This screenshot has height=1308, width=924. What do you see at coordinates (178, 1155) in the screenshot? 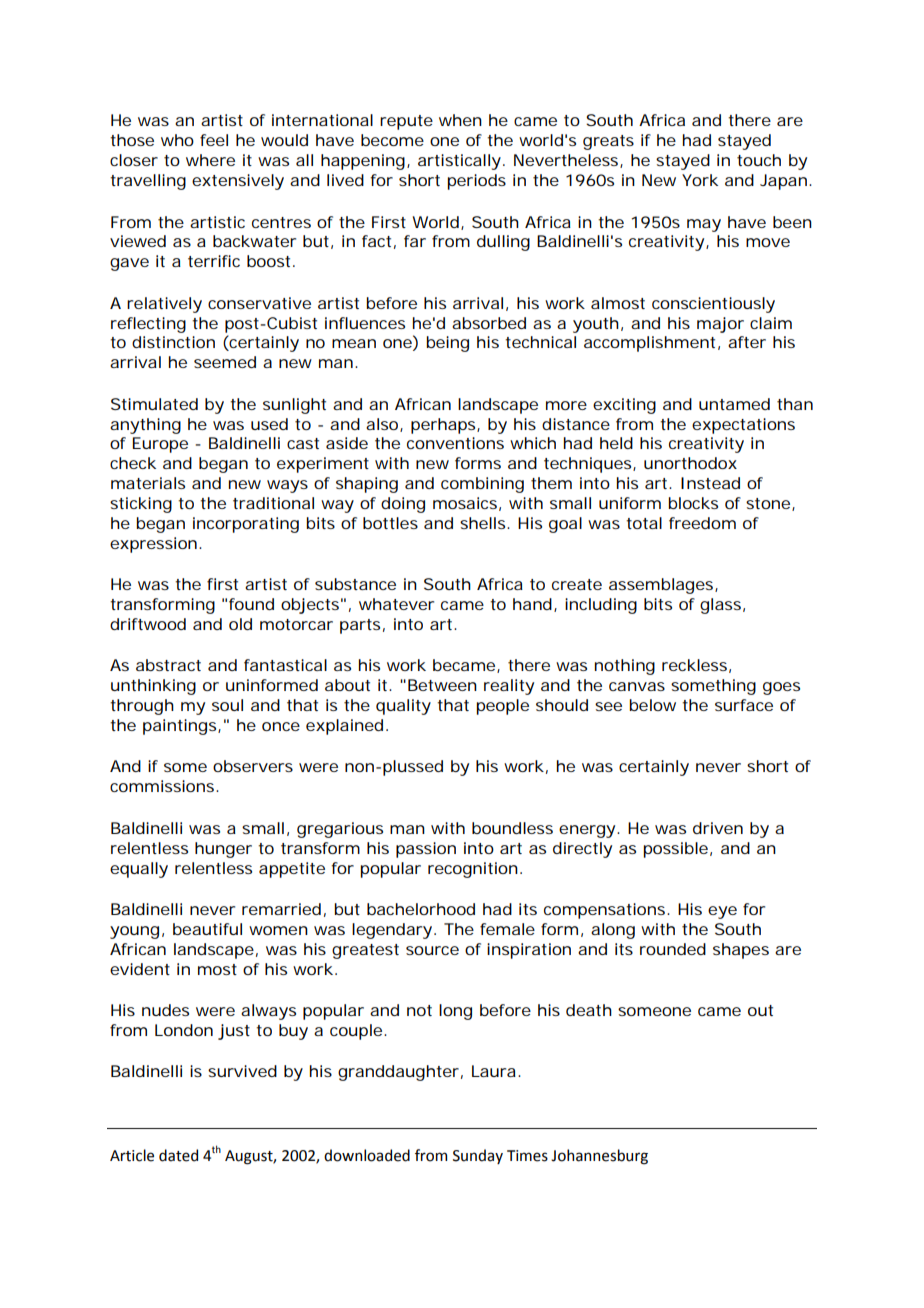
I see `dated` at bounding box center [178, 1155].
